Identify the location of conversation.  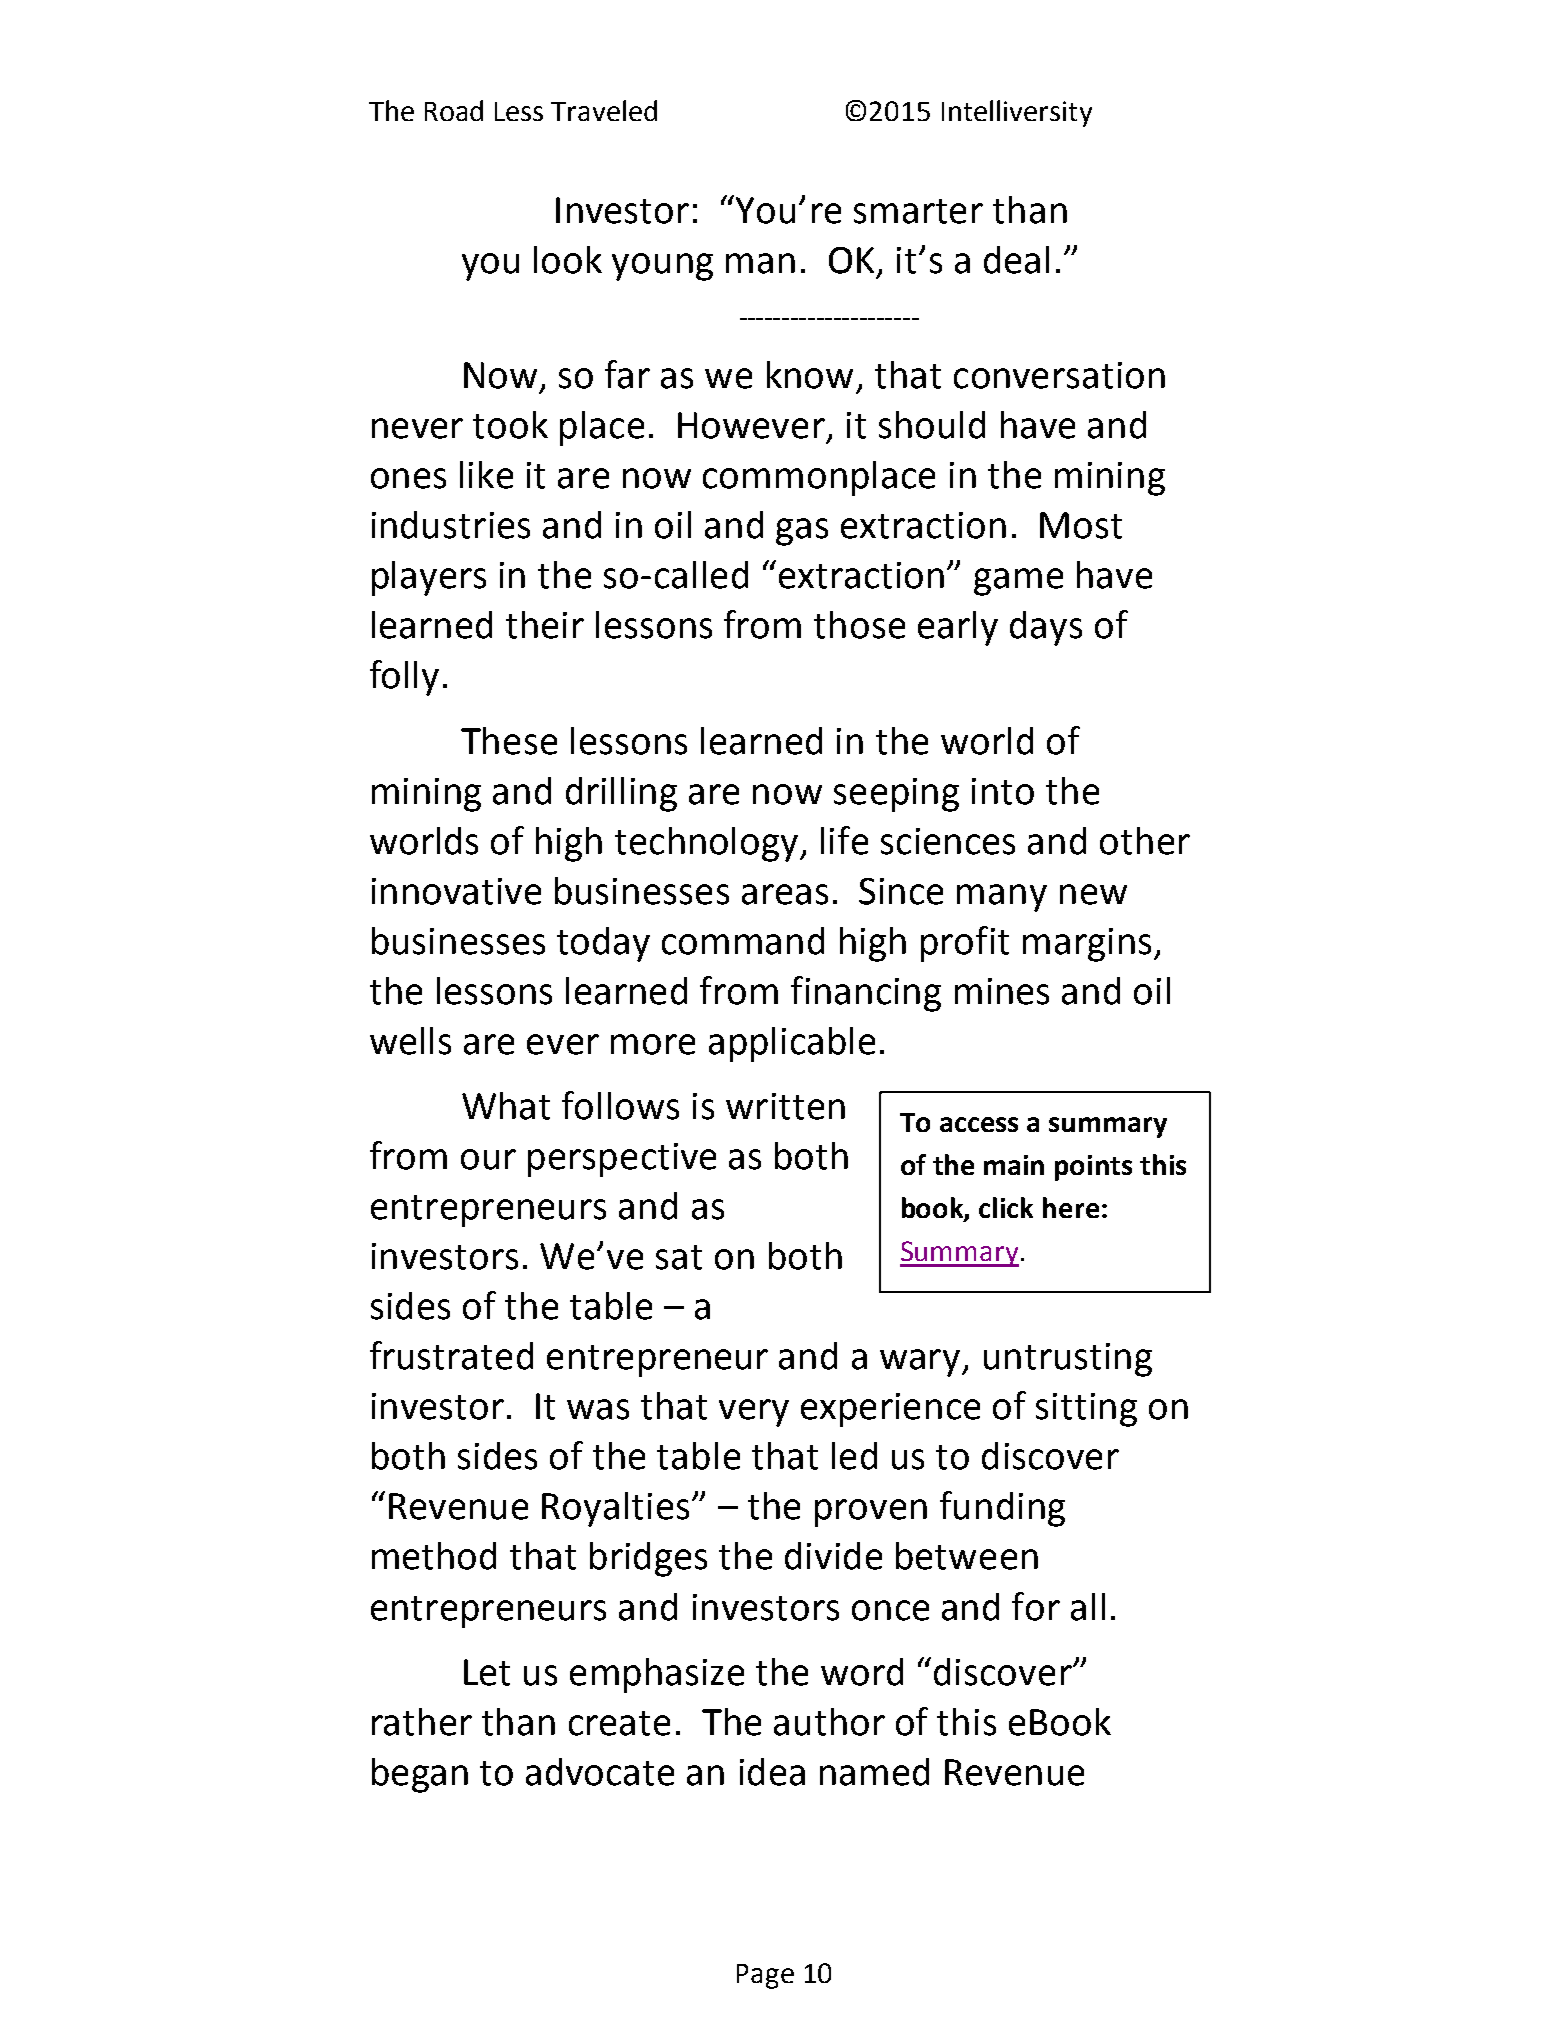
(1059, 375).
